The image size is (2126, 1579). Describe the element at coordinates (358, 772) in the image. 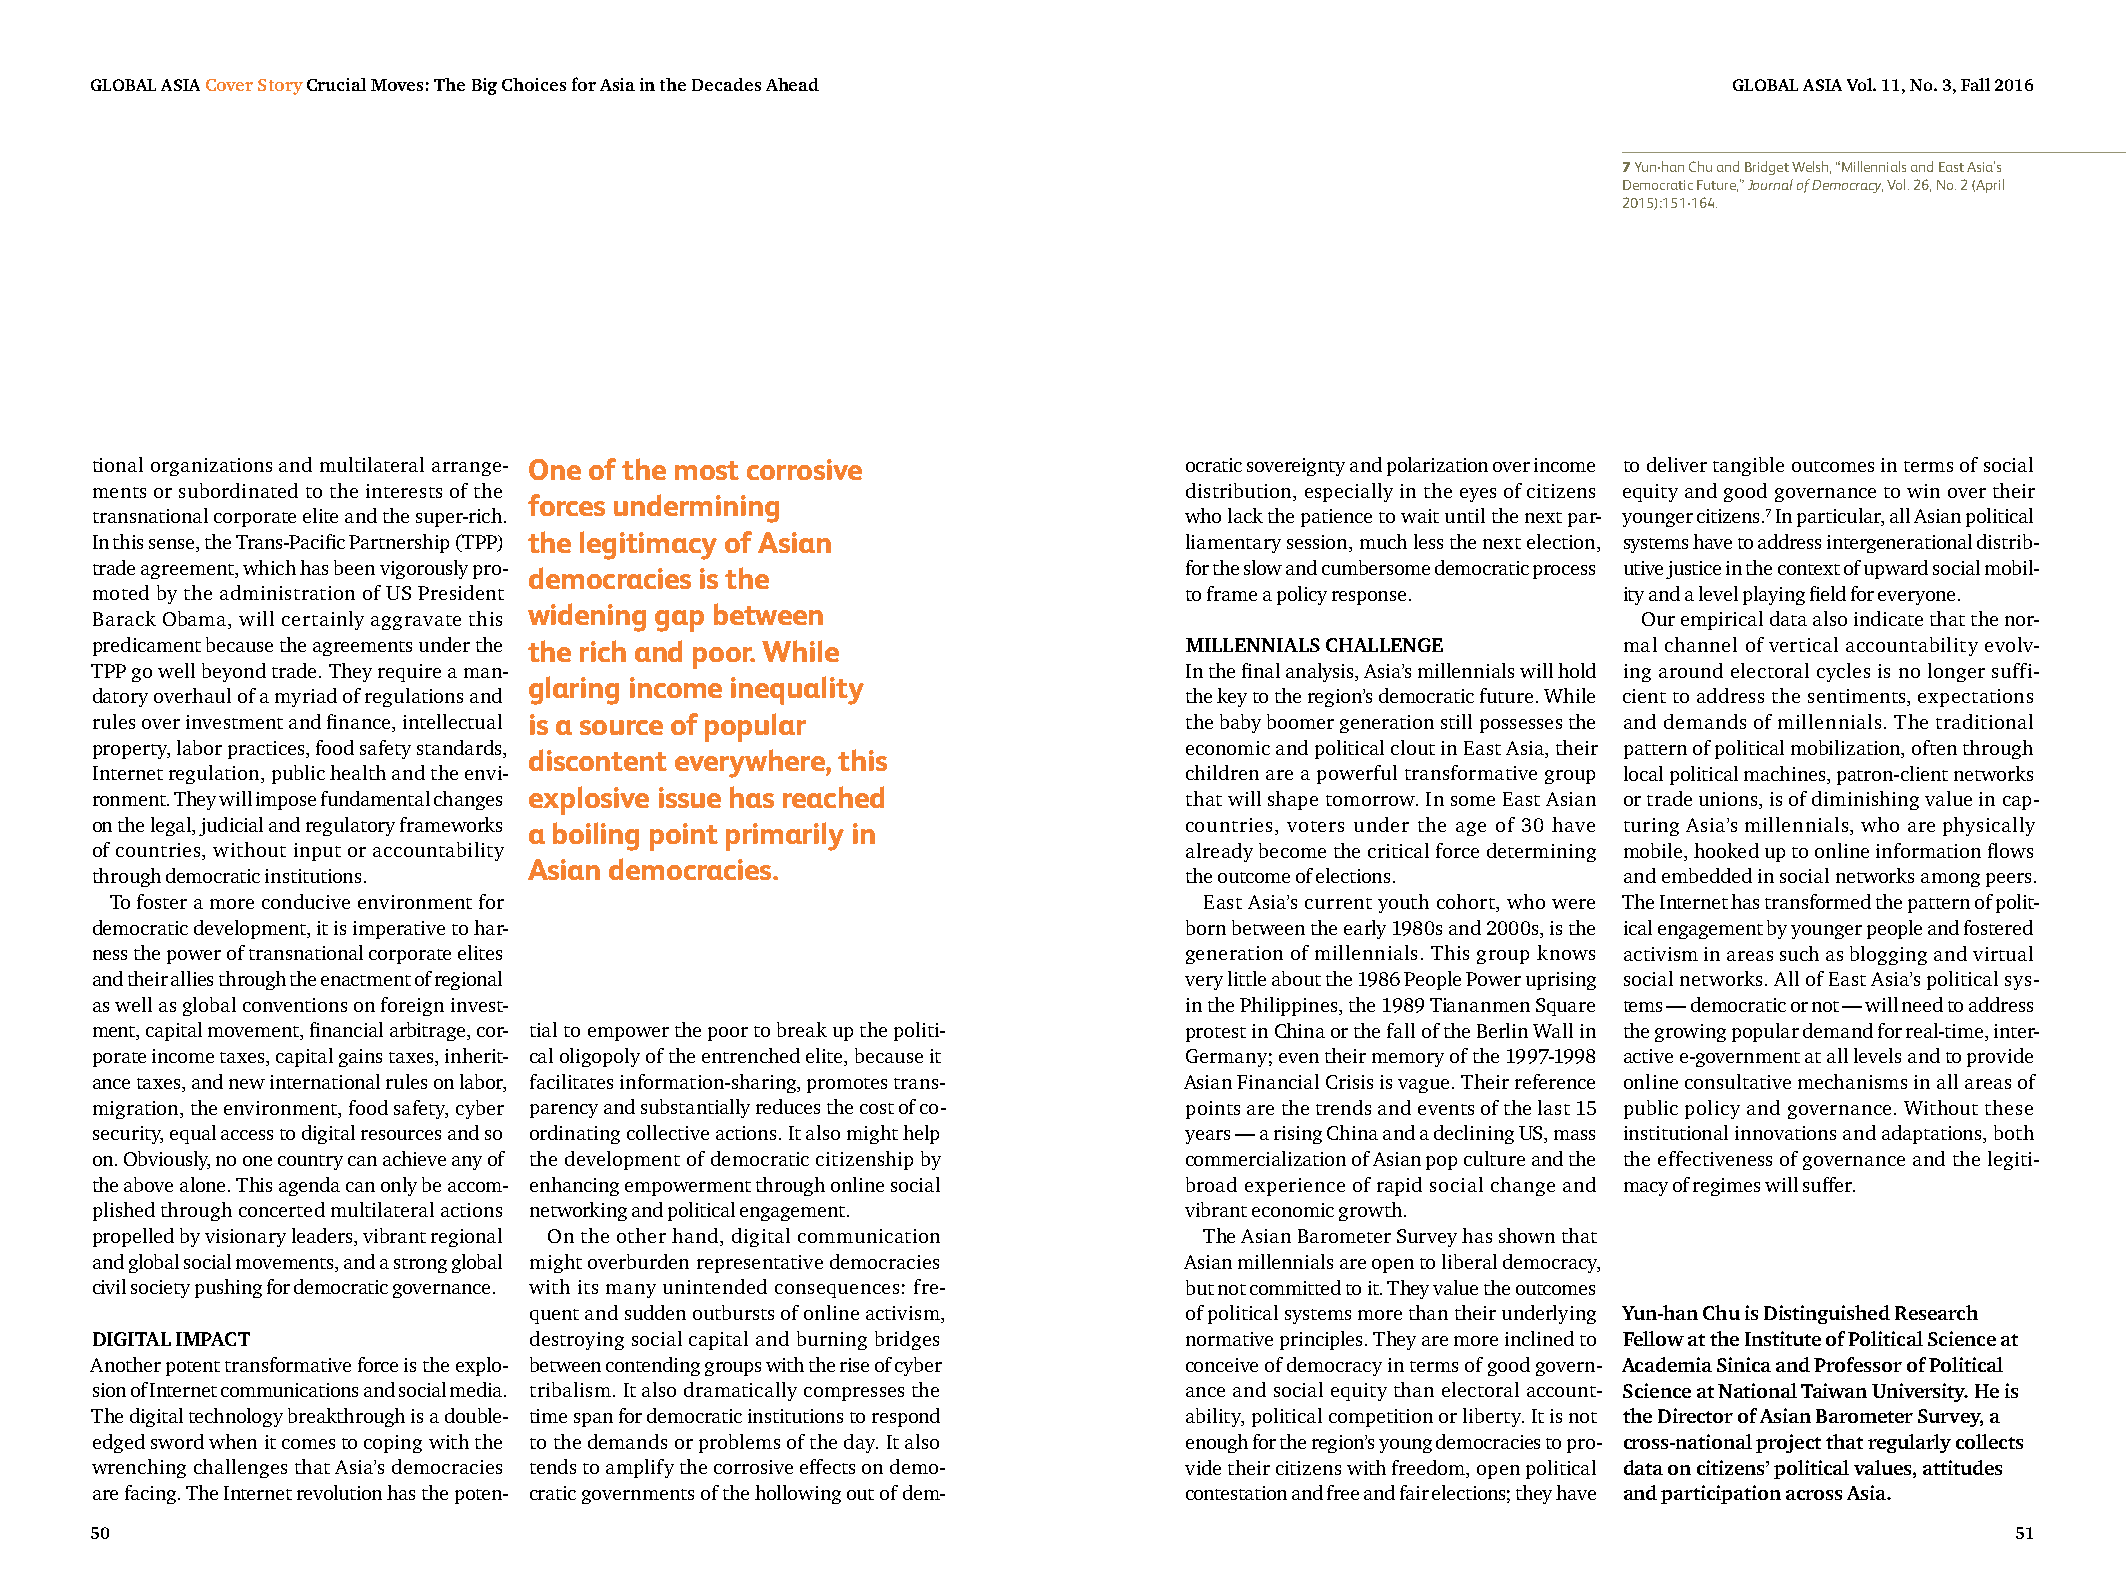

I see `health` at that location.
